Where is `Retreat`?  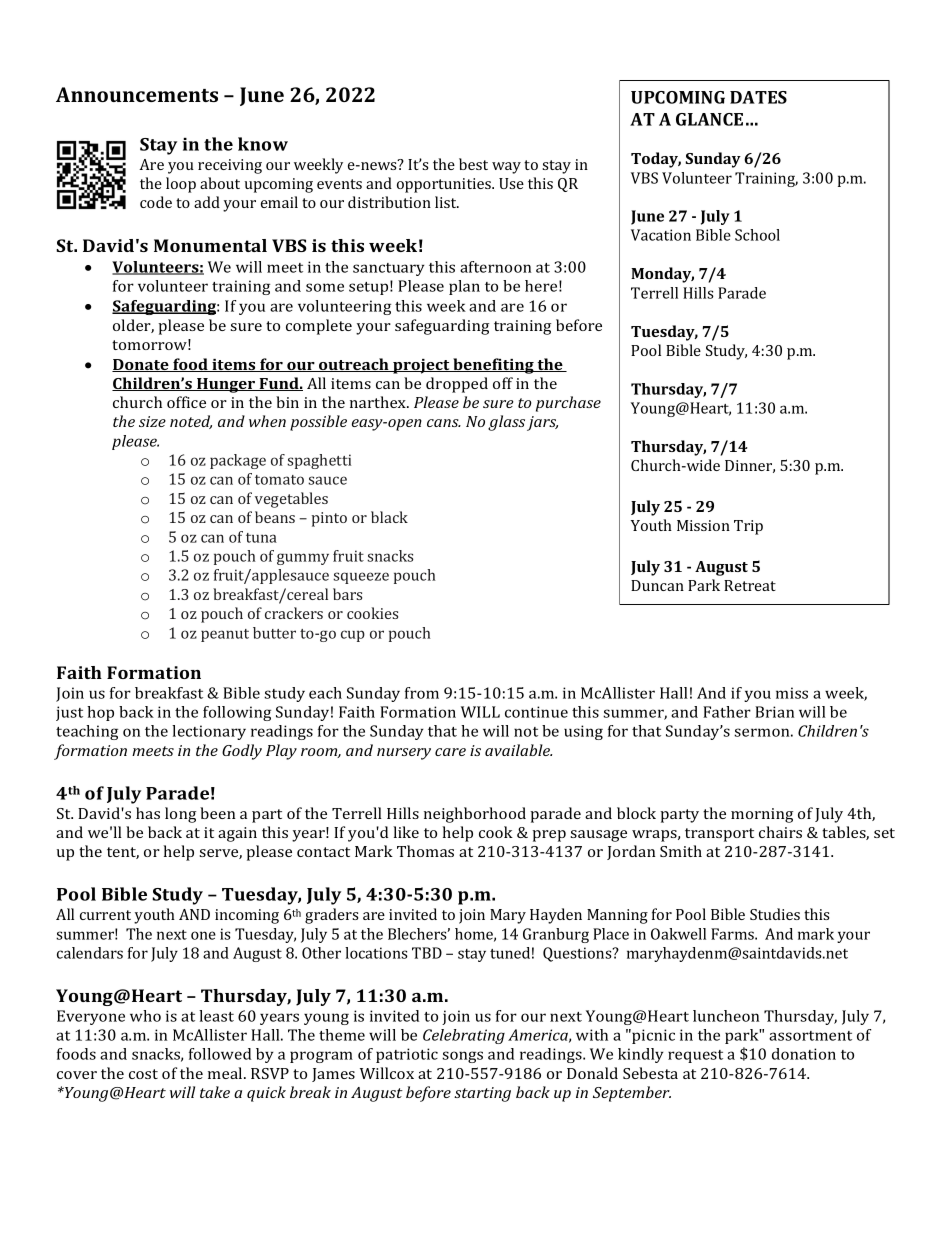 Retreat is located at coordinates (750, 585).
